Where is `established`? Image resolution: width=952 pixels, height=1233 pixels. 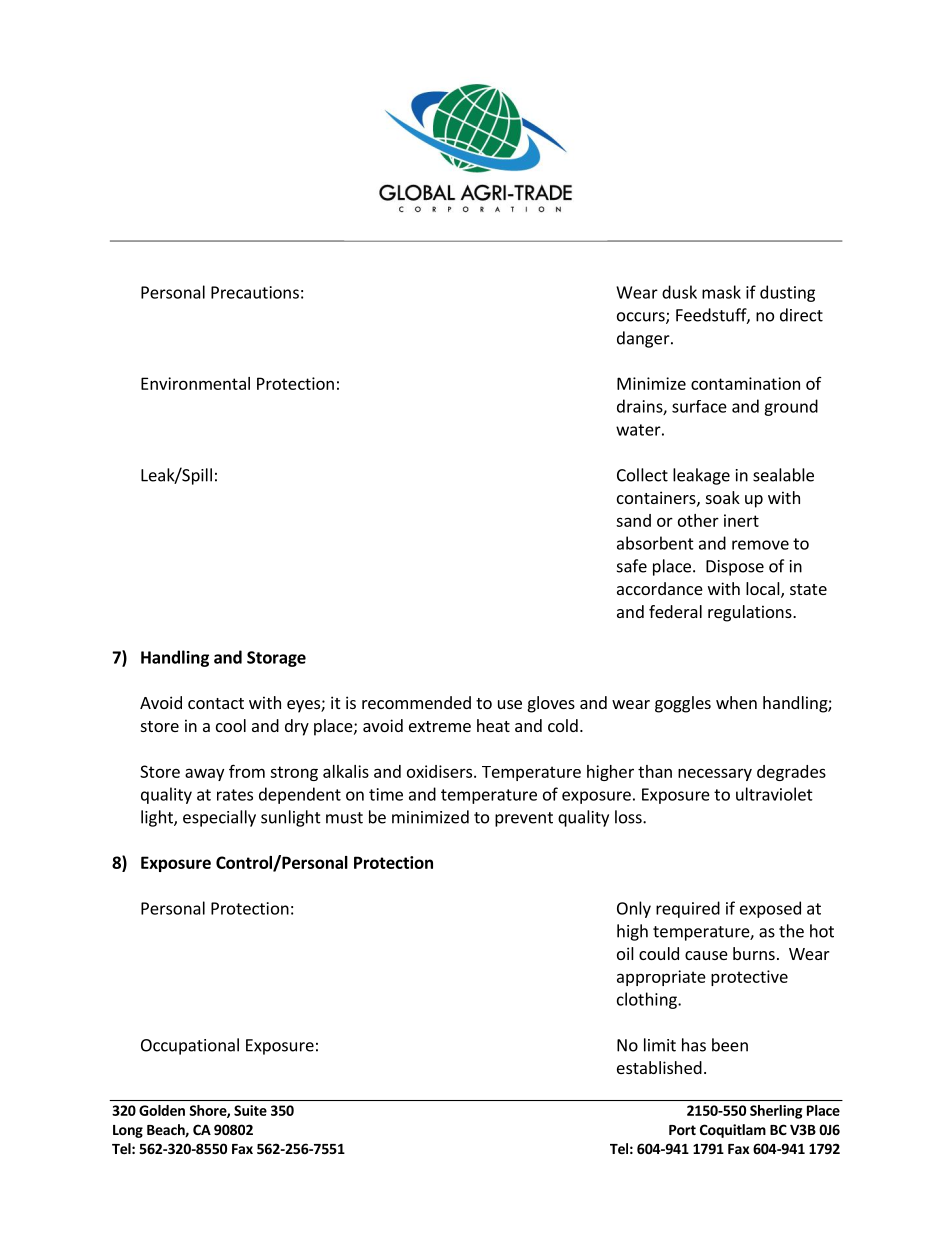 established is located at coordinates (659, 1067).
